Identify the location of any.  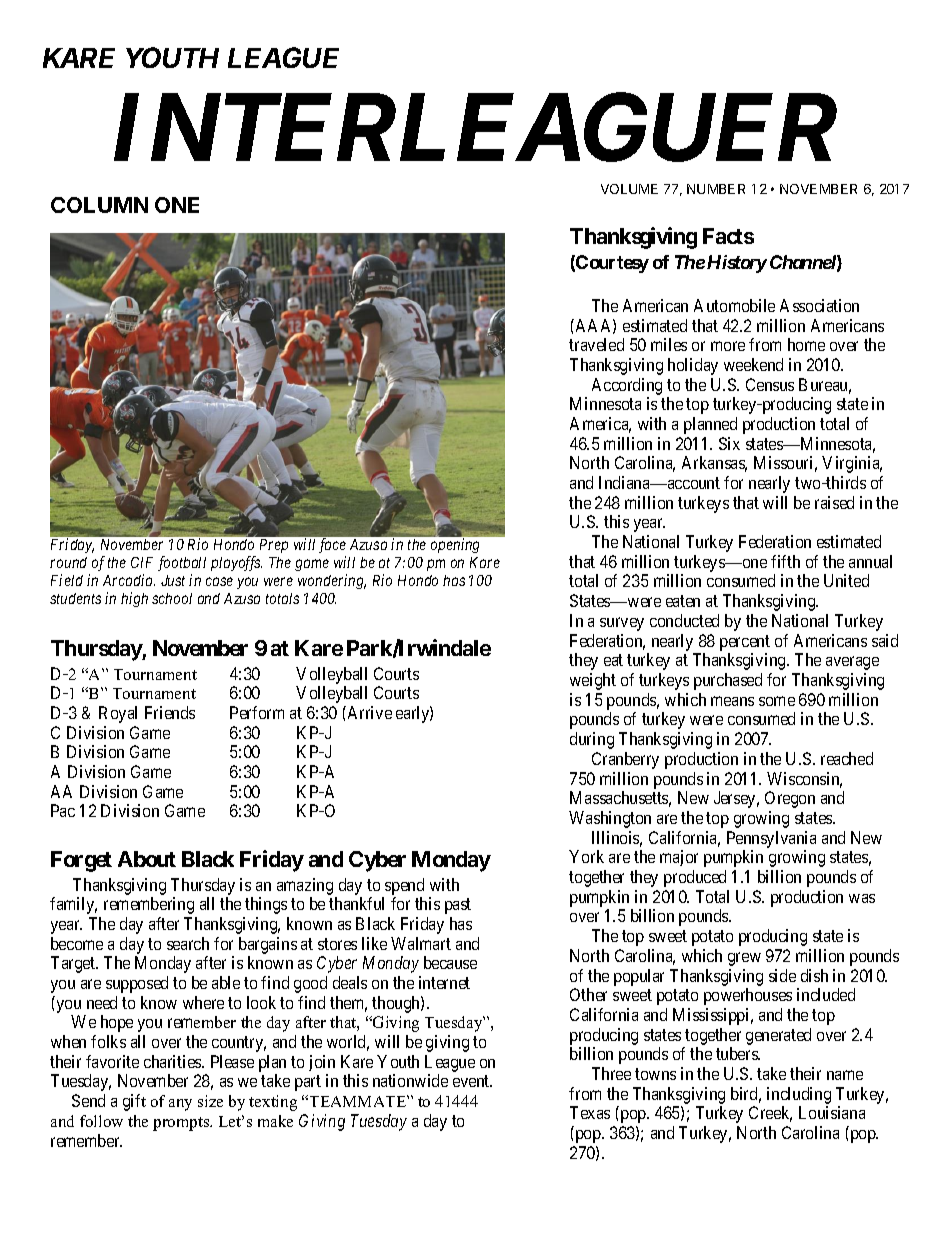
(180, 1105).
